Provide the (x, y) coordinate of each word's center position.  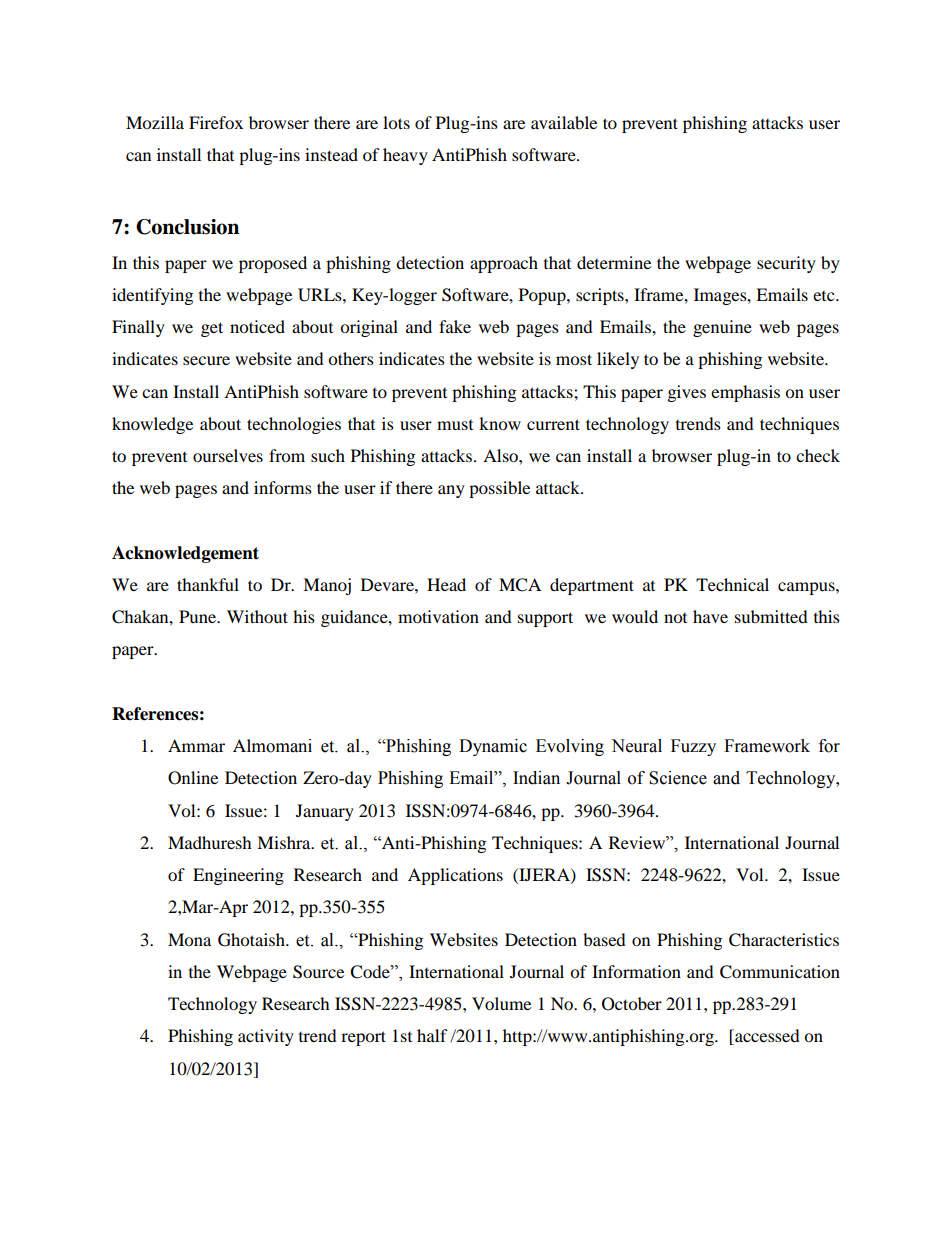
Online (193, 778)
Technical (732, 584)
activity (266, 1037)
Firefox (216, 122)
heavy (405, 156)
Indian (536, 778)
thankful (208, 584)
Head (446, 584)
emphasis (745, 393)
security (786, 264)
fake (455, 326)
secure (206, 360)
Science (678, 778)
